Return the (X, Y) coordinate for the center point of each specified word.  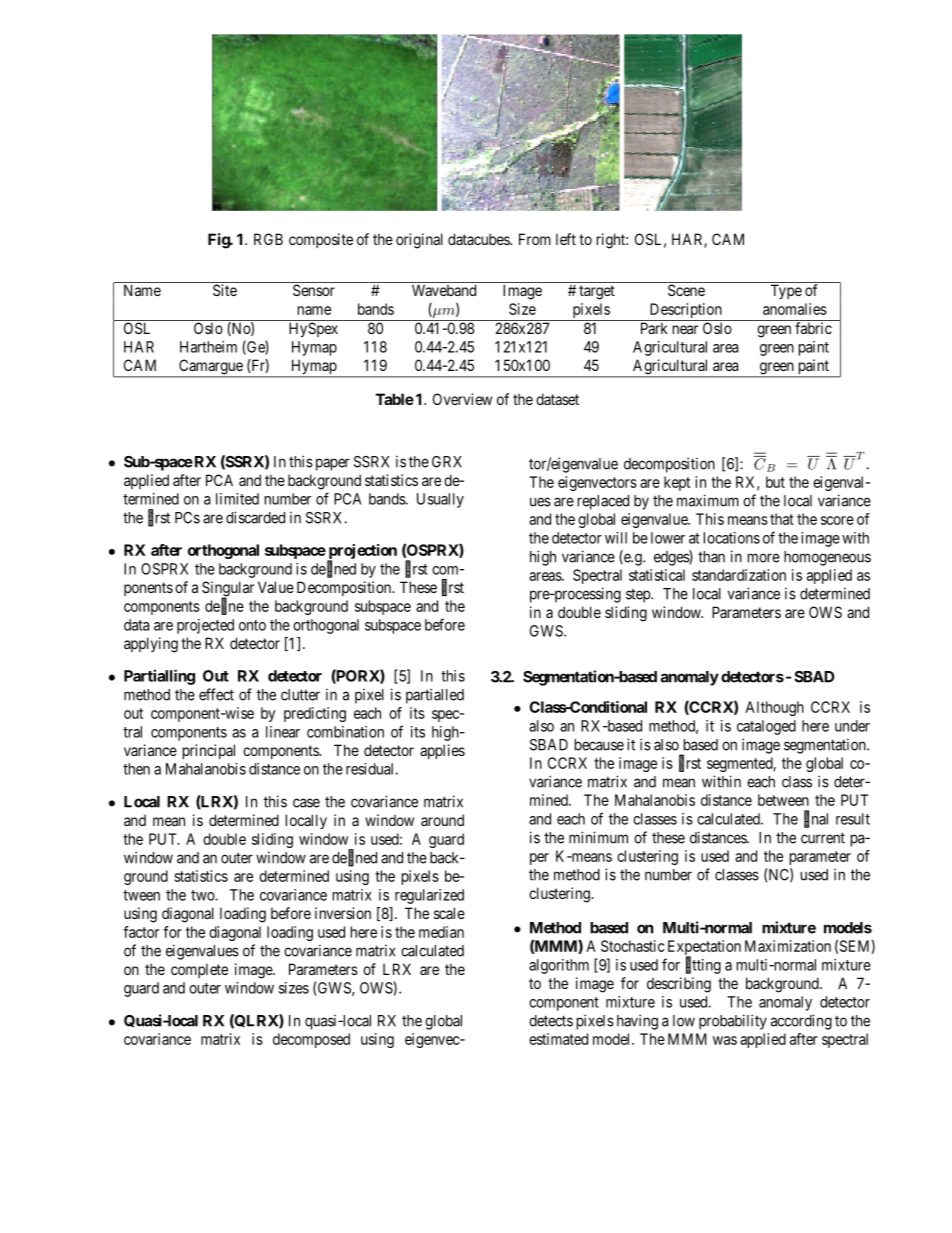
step (639, 596)
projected (205, 626)
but (775, 482)
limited (237, 499)
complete (199, 970)
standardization (739, 575)
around (442, 820)
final (816, 819)
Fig (219, 241)
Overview (462, 399)
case (306, 803)
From (535, 239)
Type (786, 291)
